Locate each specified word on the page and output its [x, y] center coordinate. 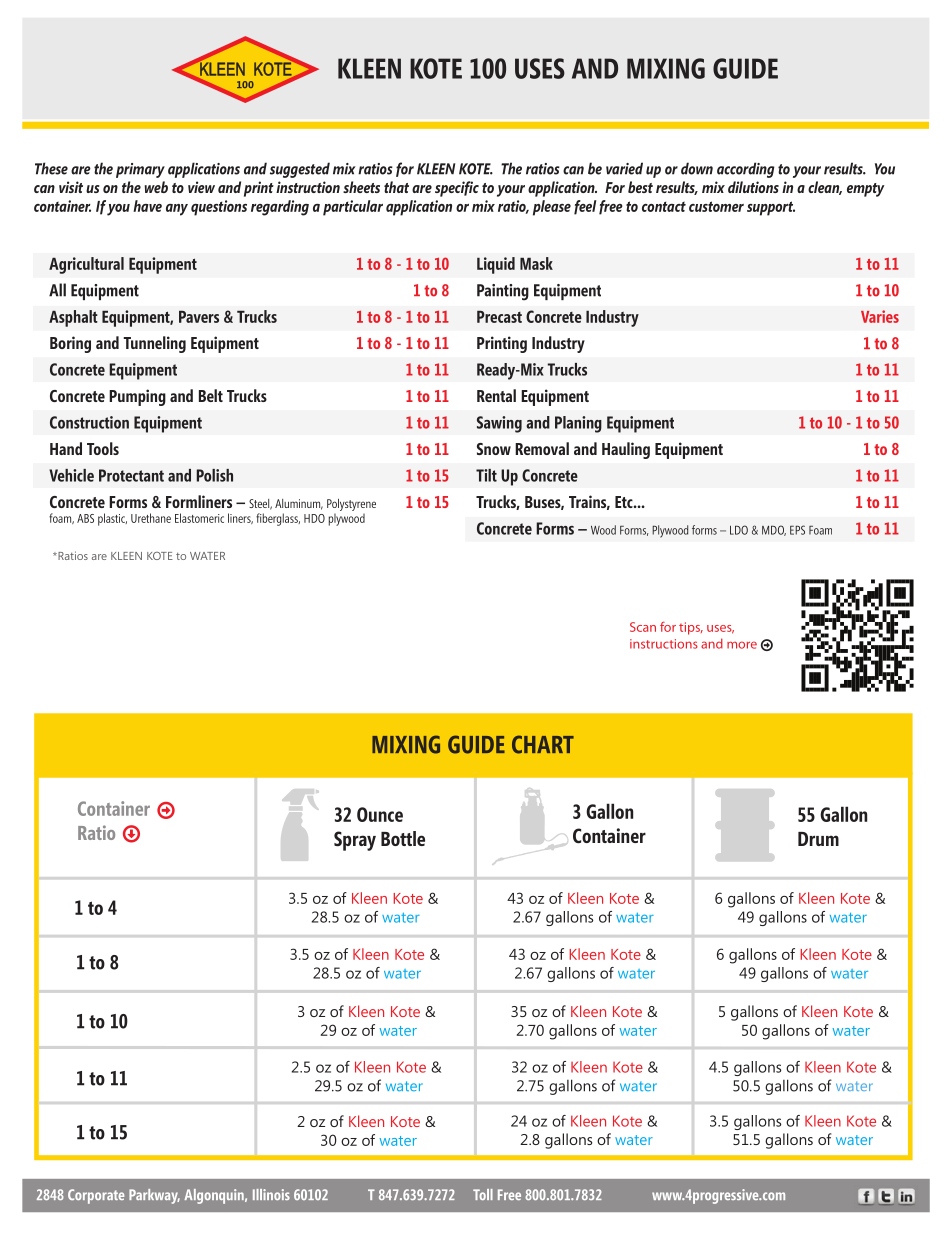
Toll [483, 1194]
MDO [774, 530]
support [771, 208]
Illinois [271, 1194]
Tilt [486, 475]
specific [457, 189]
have [147, 206]
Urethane [151, 518]
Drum [818, 839]
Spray [355, 841]
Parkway [154, 1196]
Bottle [403, 838]
